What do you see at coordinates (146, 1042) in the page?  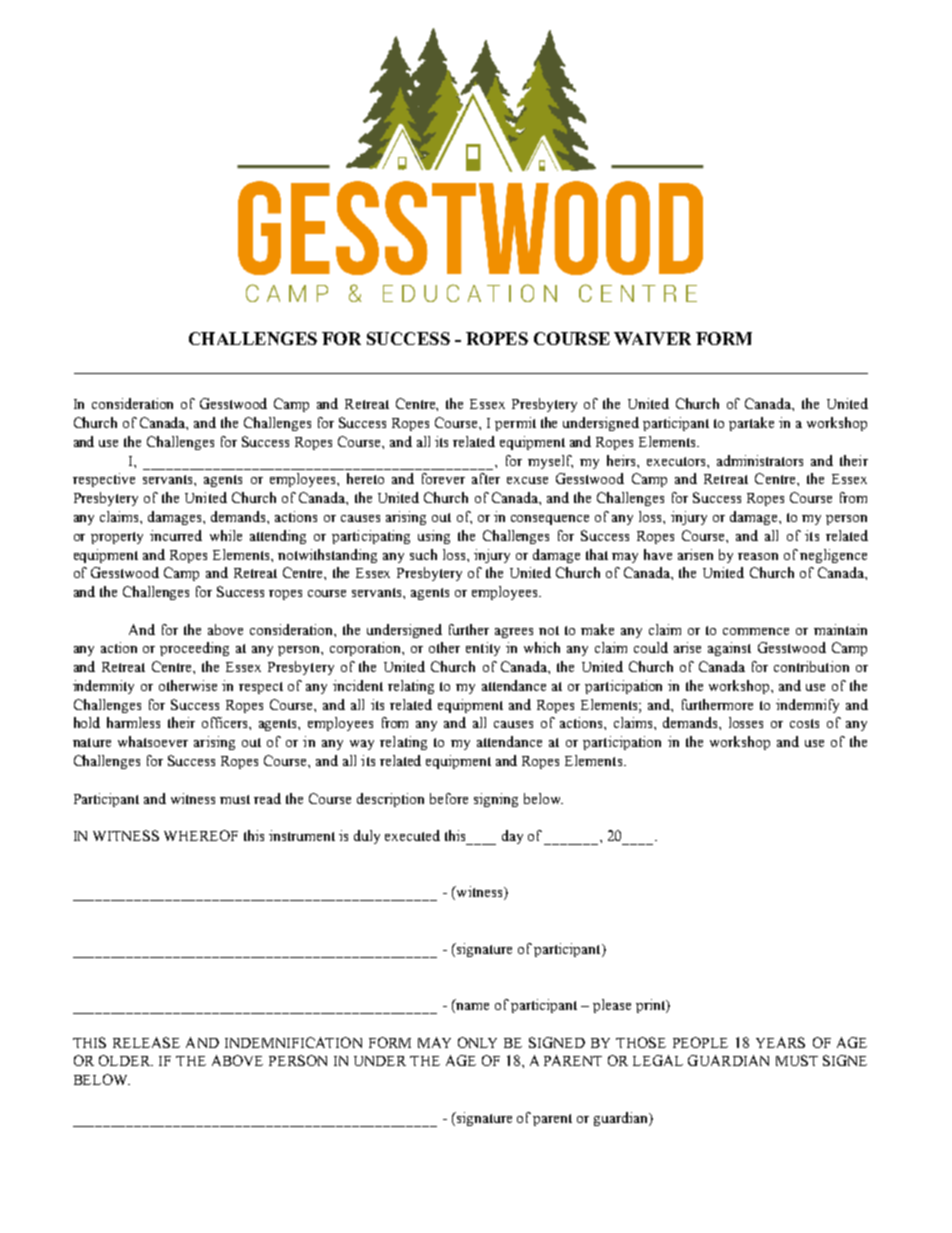 I see `RELEASE` at bounding box center [146, 1042].
